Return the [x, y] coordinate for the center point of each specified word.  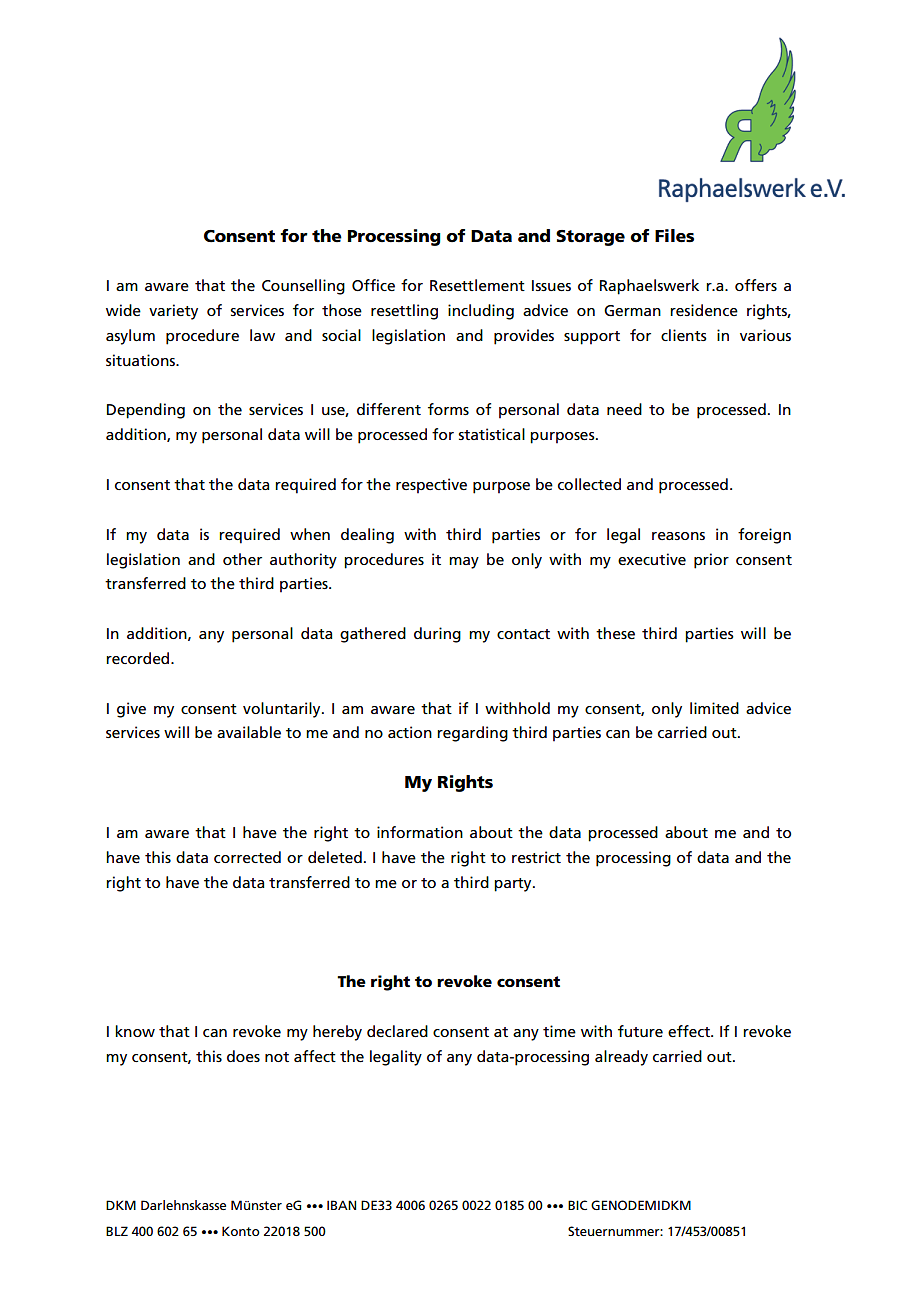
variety [173, 312]
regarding [472, 734]
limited [714, 708]
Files [674, 236]
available [249, 732]
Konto [241, 1231]
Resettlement [477, 285]
